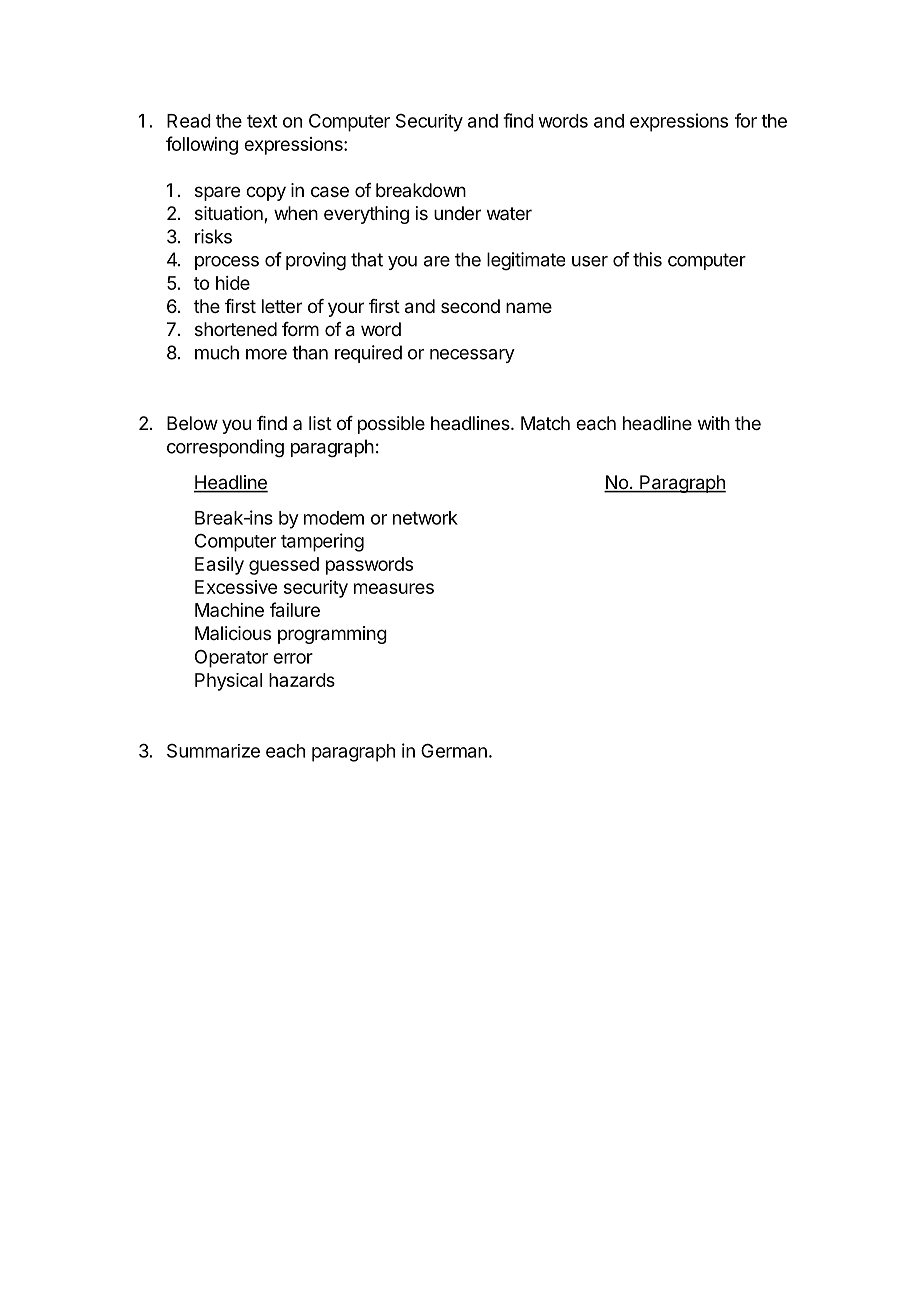  I want to click on guessed, so click(284, 566).
